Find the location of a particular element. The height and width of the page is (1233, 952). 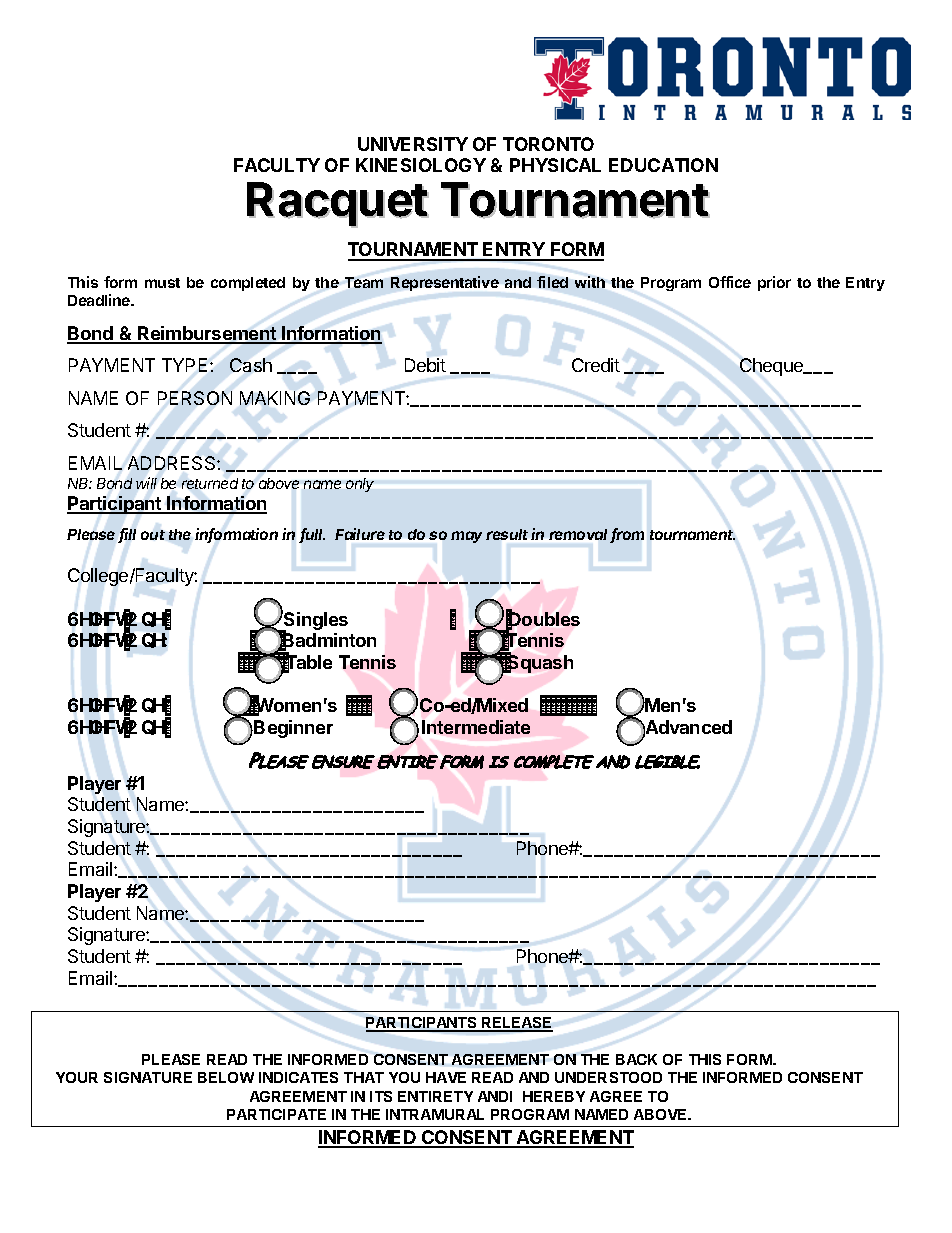

out is located at coordinates (153, 535).
